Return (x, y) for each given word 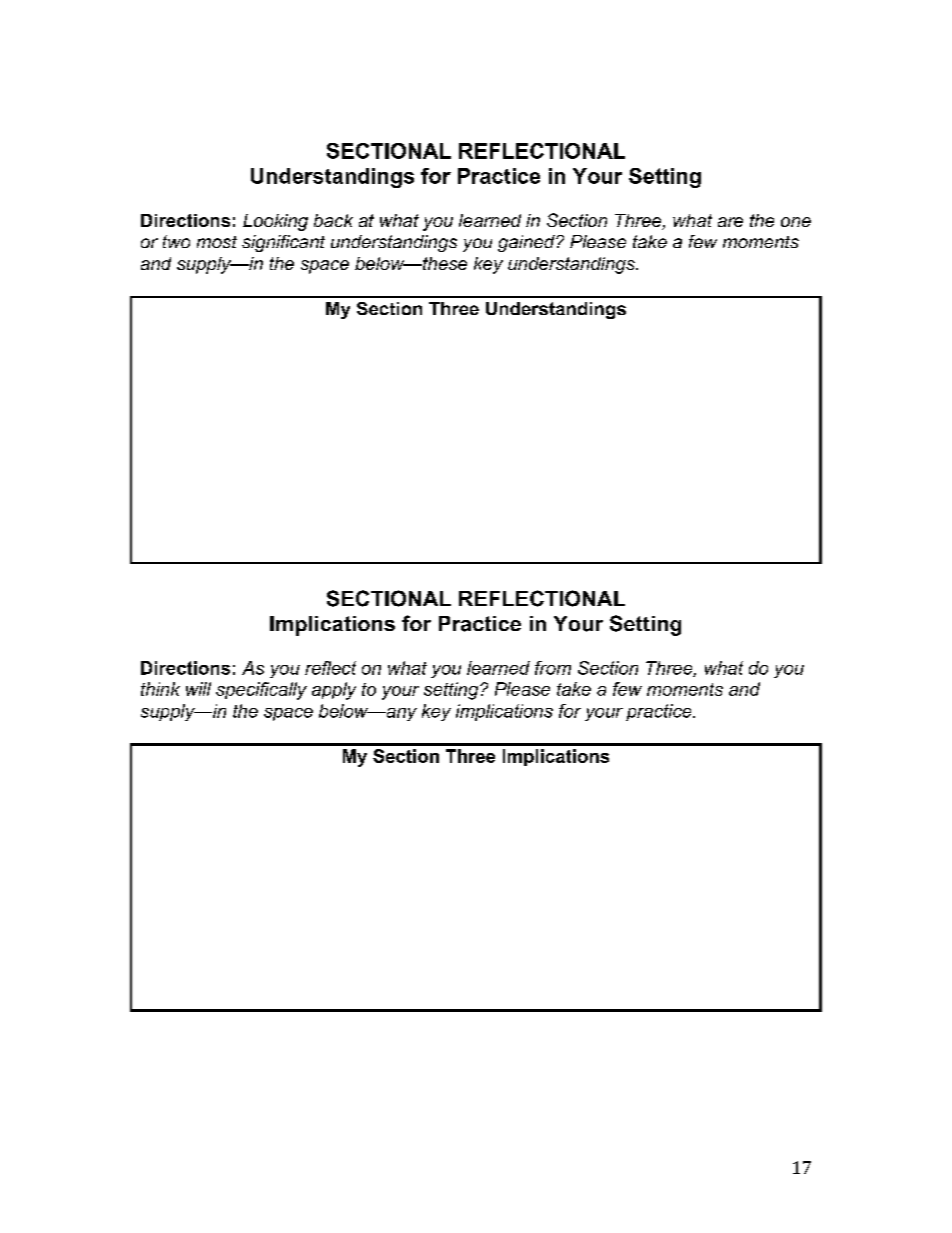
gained (527, 243)
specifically (261, 691)
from (553, 668)
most (217, 242)
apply (334, 691)
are (730, 222)
